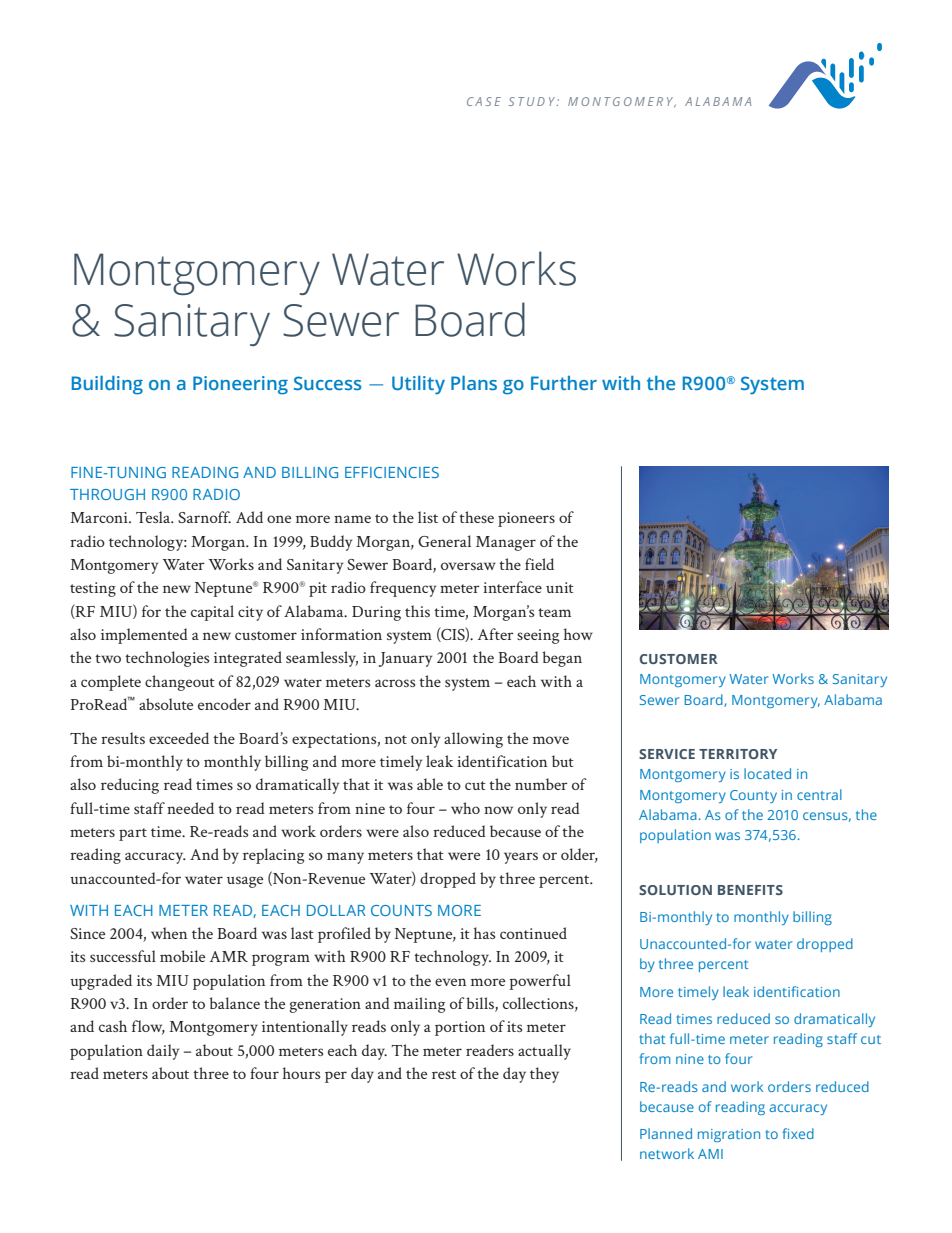 Image resolution: width=952 pixels, height=1233 pixels. I want to click on CASE, so click(484, 101).
